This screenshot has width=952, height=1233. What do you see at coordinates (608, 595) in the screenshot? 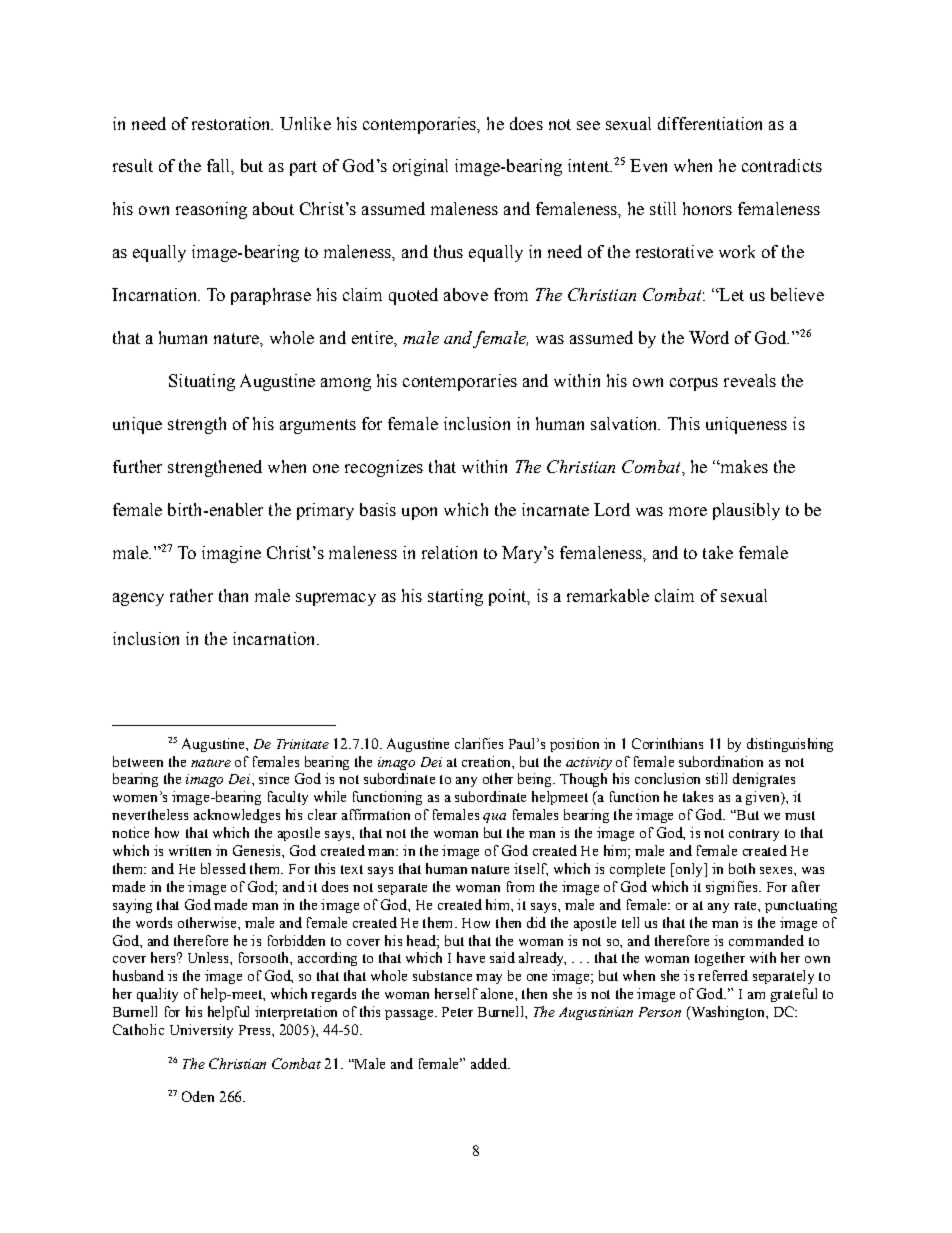
I see `remarkable` at bounding box center [608, 595].
